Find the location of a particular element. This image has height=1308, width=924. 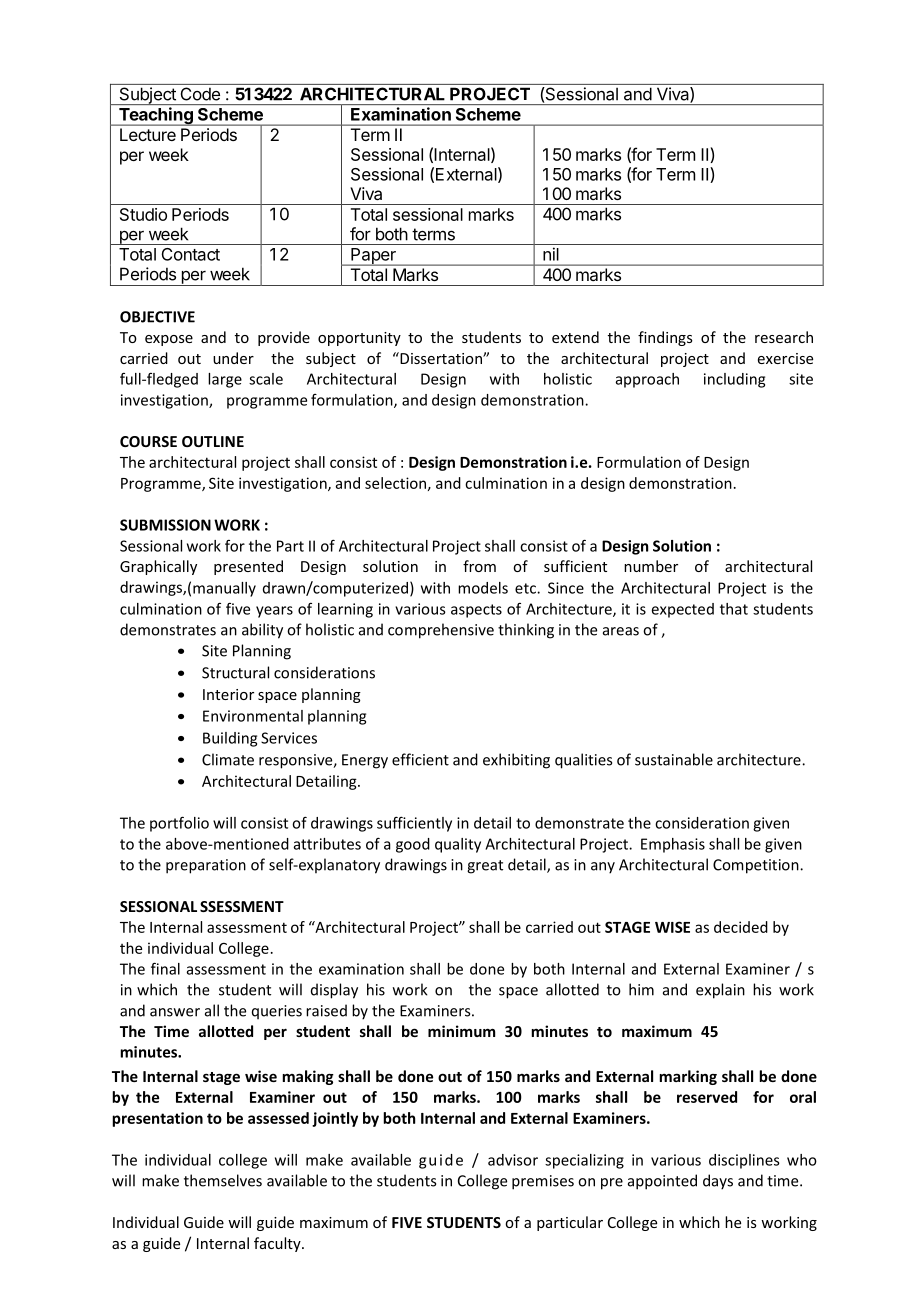

days is located at coordinates (718, 1182).
